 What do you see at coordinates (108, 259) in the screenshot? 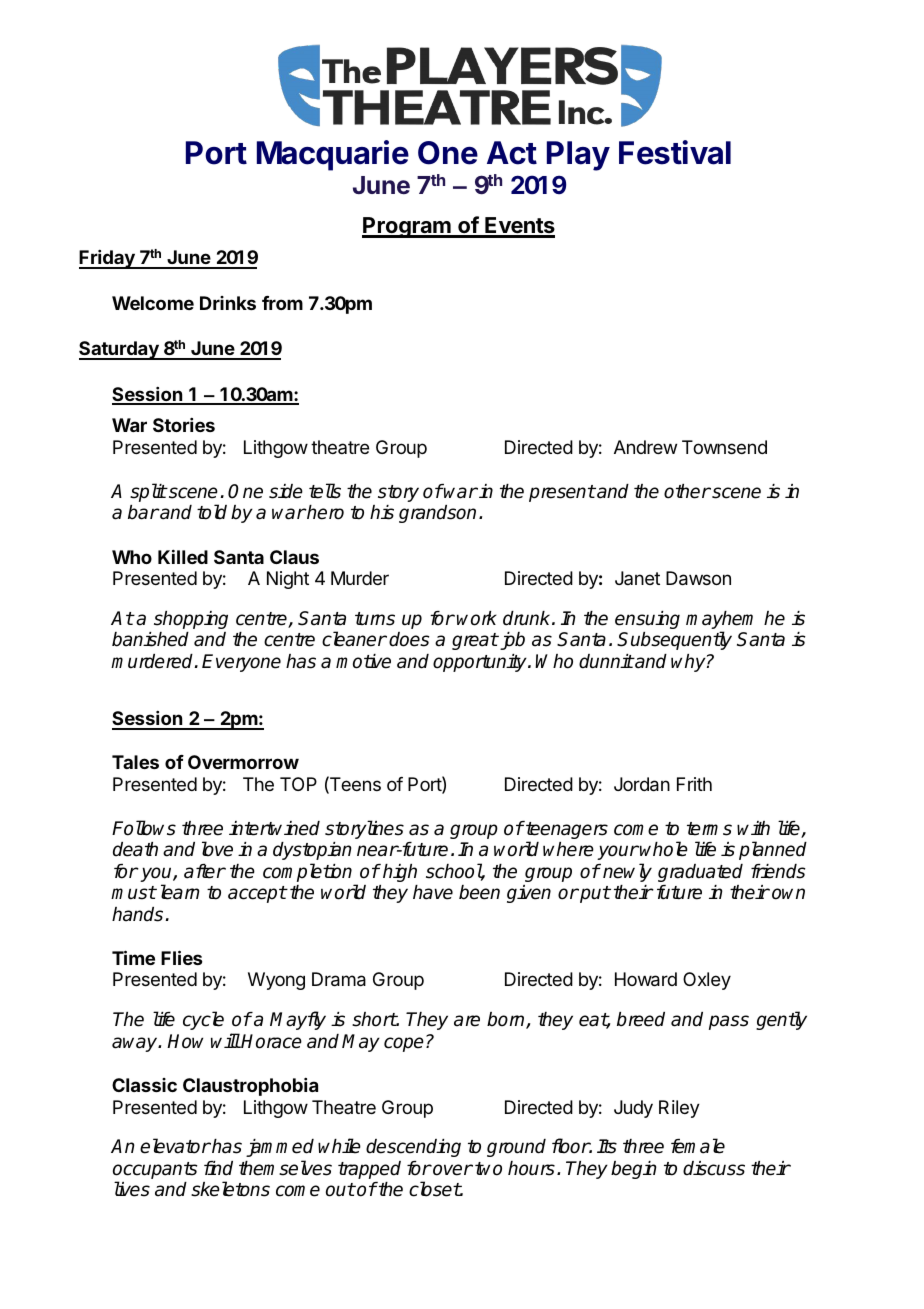
I see `Friday` at bounding box center [108, 259].
